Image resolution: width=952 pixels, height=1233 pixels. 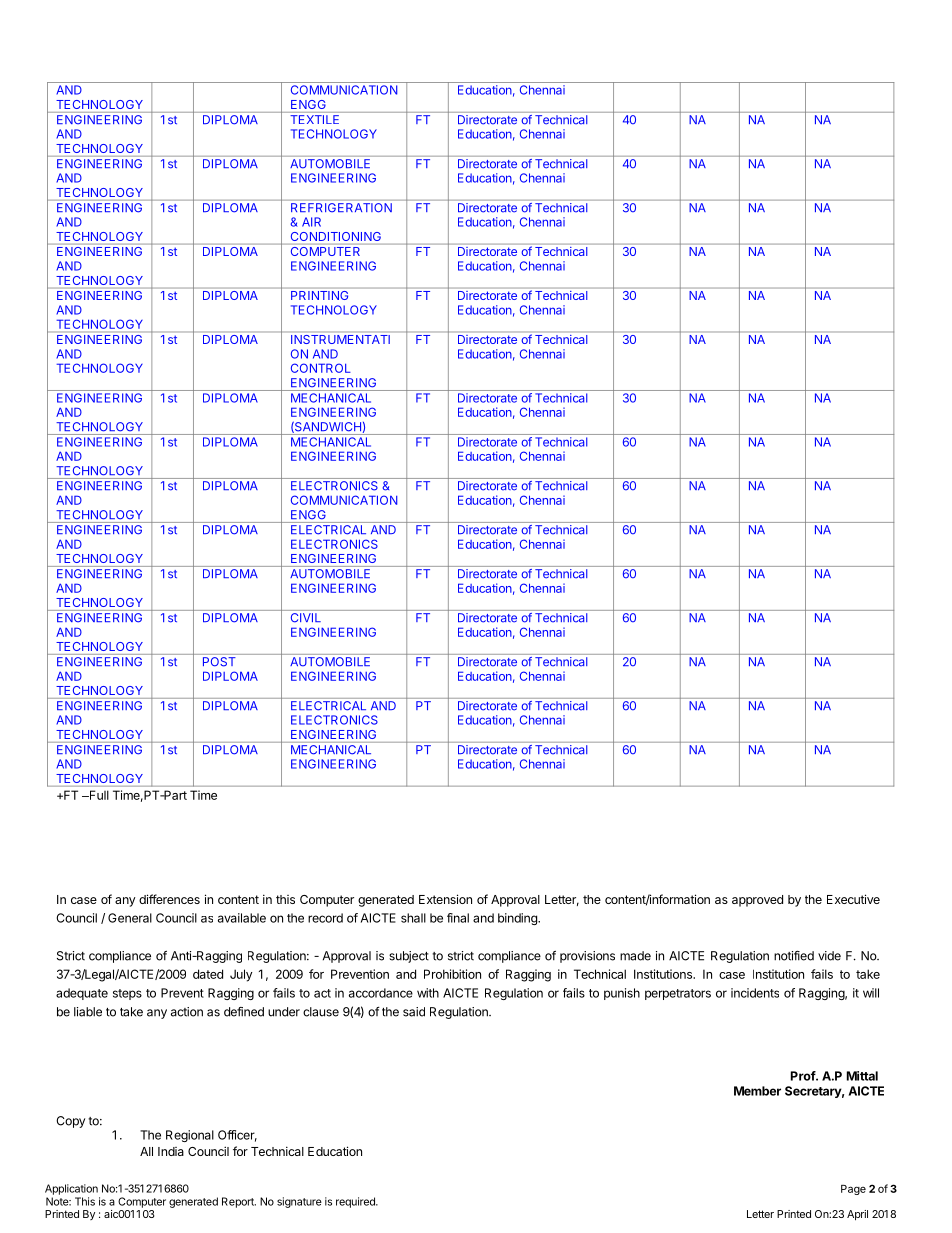 I want to click on notified, so click(x=794, y=956).
